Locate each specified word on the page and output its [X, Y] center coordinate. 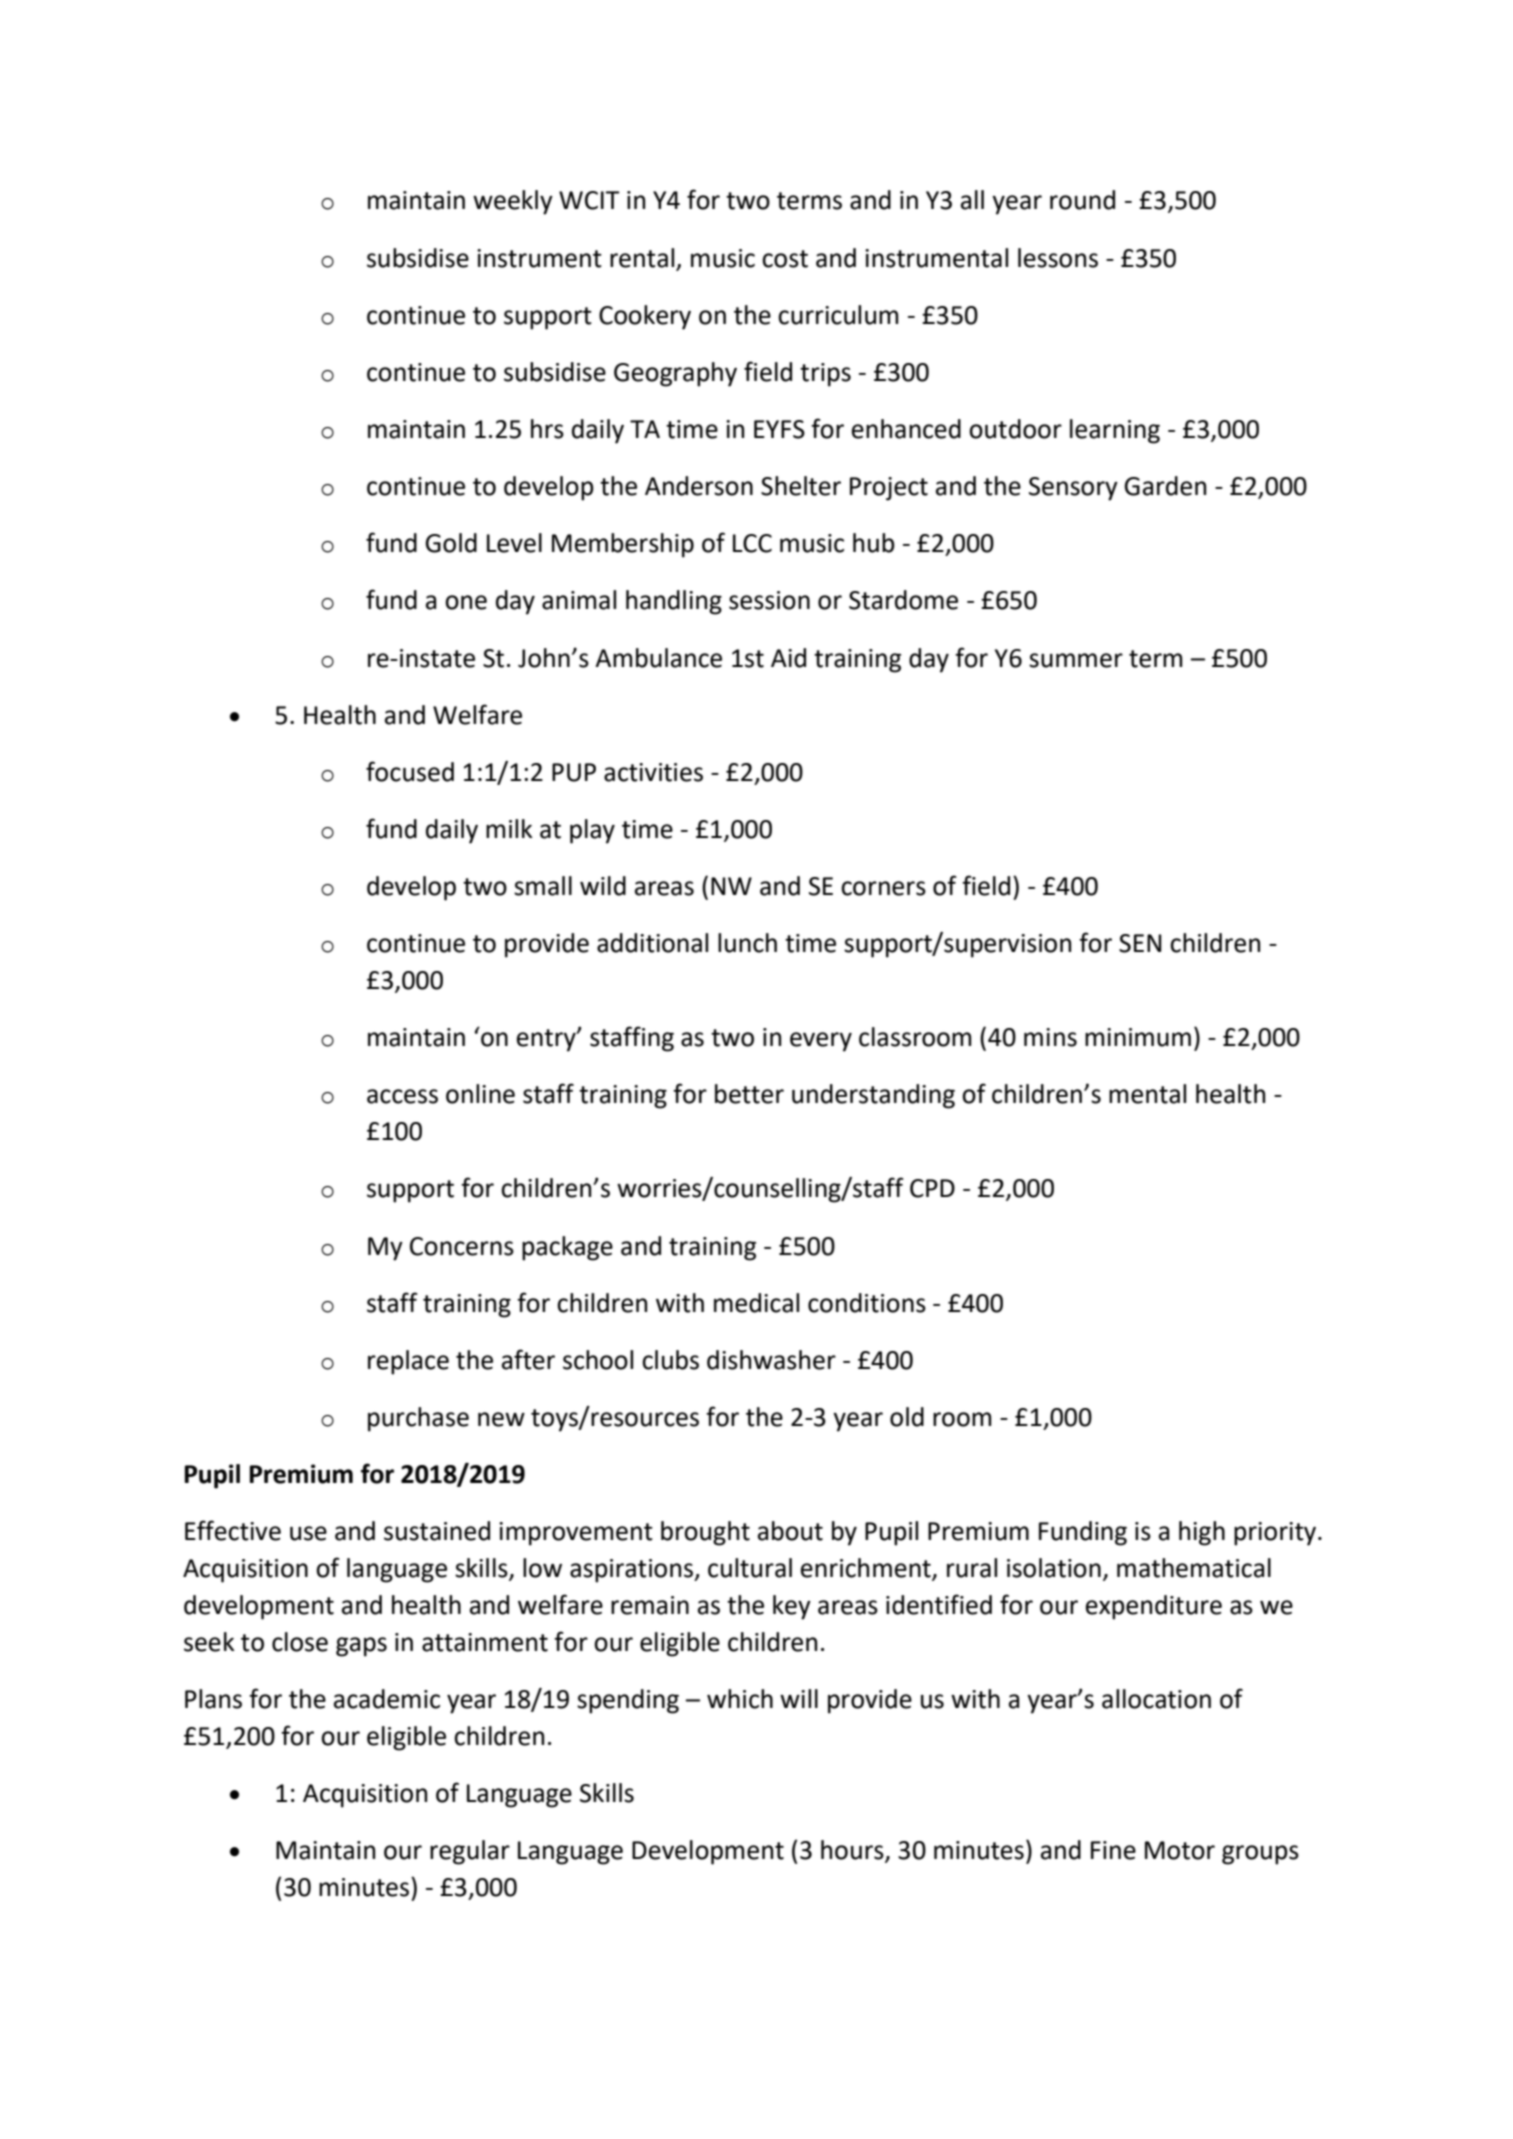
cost [785, 259]
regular [470, 1852]
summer [1076, 660]
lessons [1058, 258]
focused [410, 771]
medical [756, 1303]
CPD [932, 1188]
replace [408, 1362]
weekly [513, 202]
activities [653, 772]
